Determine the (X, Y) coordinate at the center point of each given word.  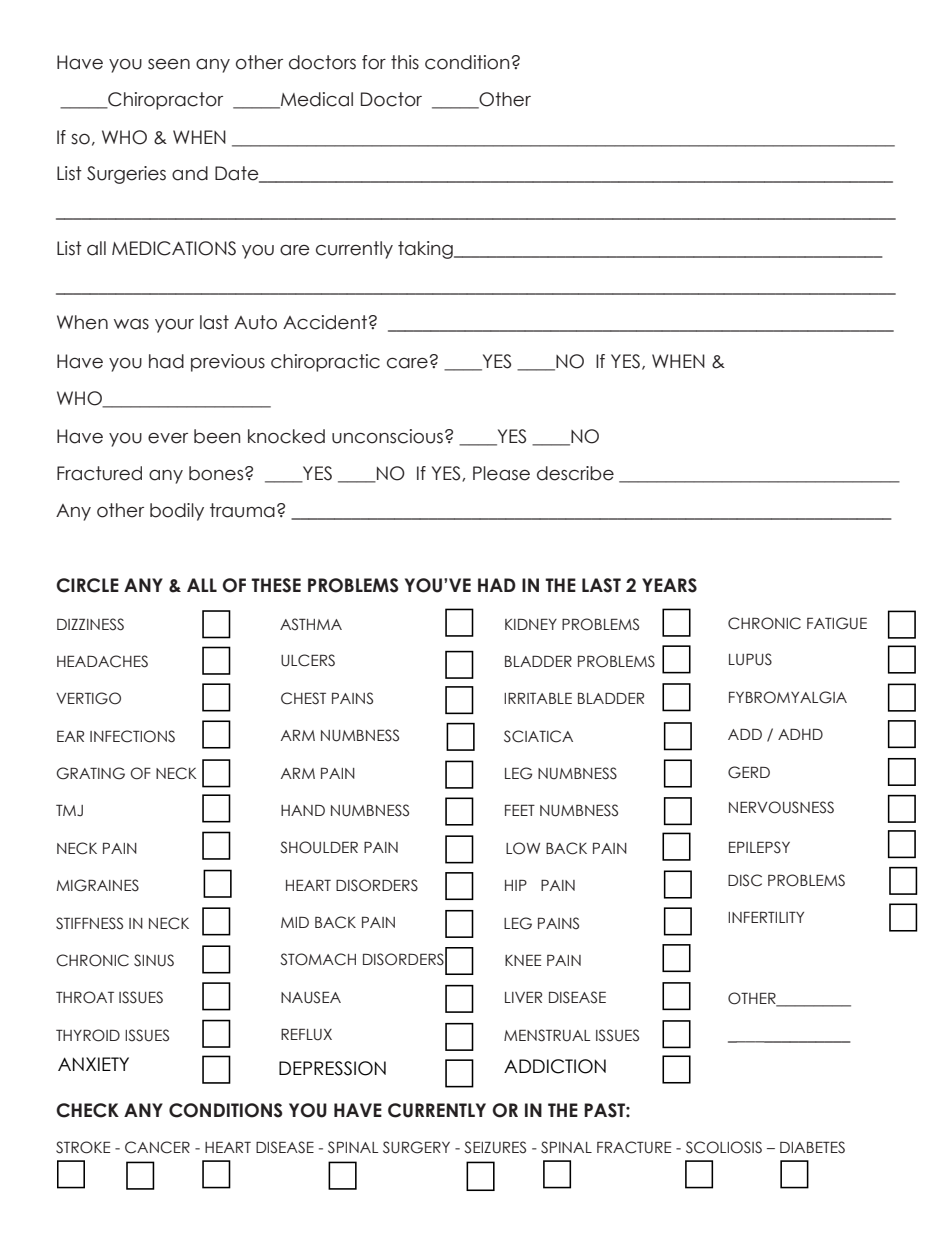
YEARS (669, 585)
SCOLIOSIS (724, 1147)
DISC (745, 880)
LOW (523, 848)
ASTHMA (311, 624)
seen (169, 64)
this (405, 62)
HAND (303, 810)
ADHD (800, 734)
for (374, 62)
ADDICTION (555, 1066)
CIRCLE (87, 585)
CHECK (87, 1110)
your (174, 326)
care (407, 363)
